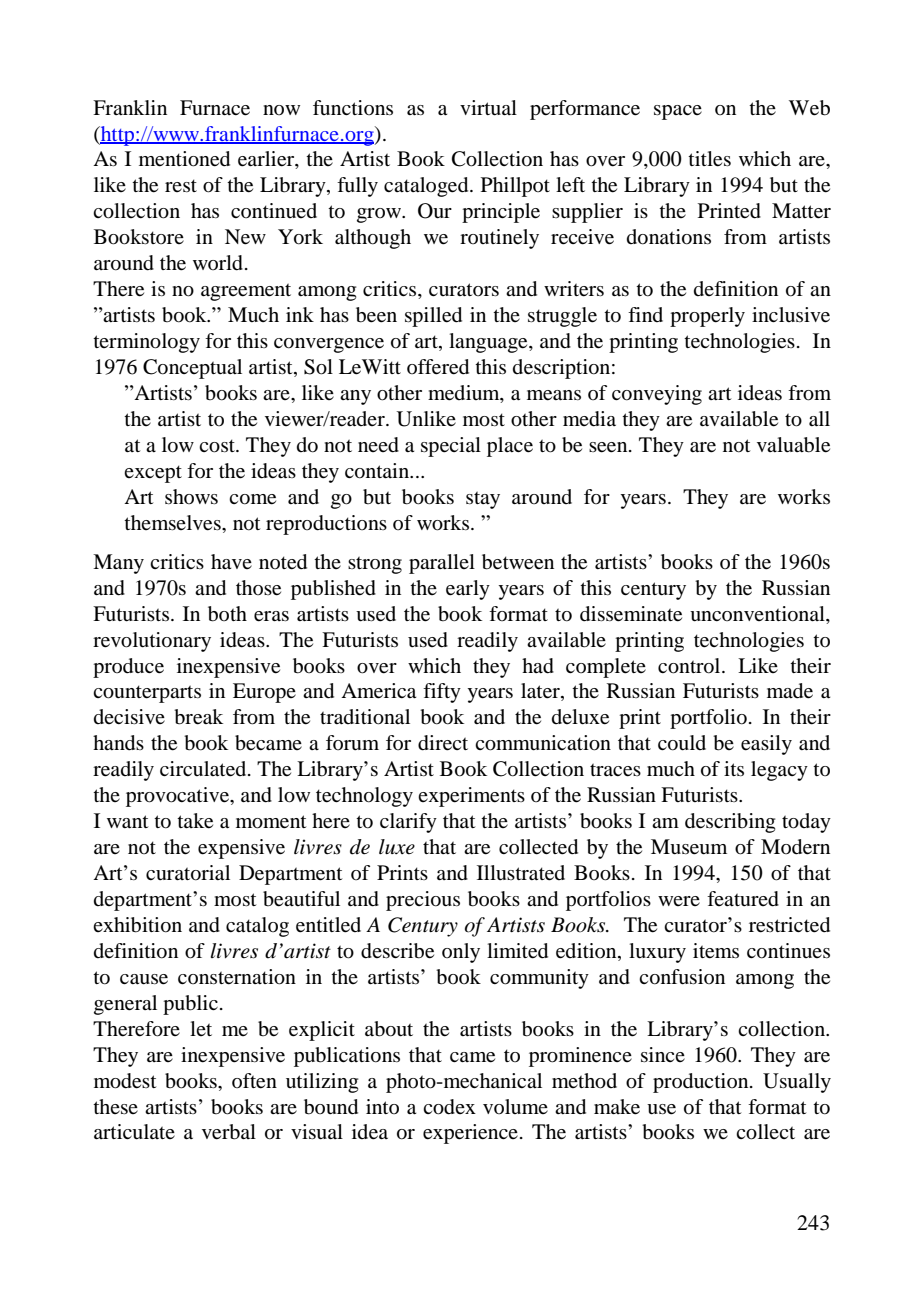 The image size is (924, 1313). I want to click on verbal, so click(229, 1132).
